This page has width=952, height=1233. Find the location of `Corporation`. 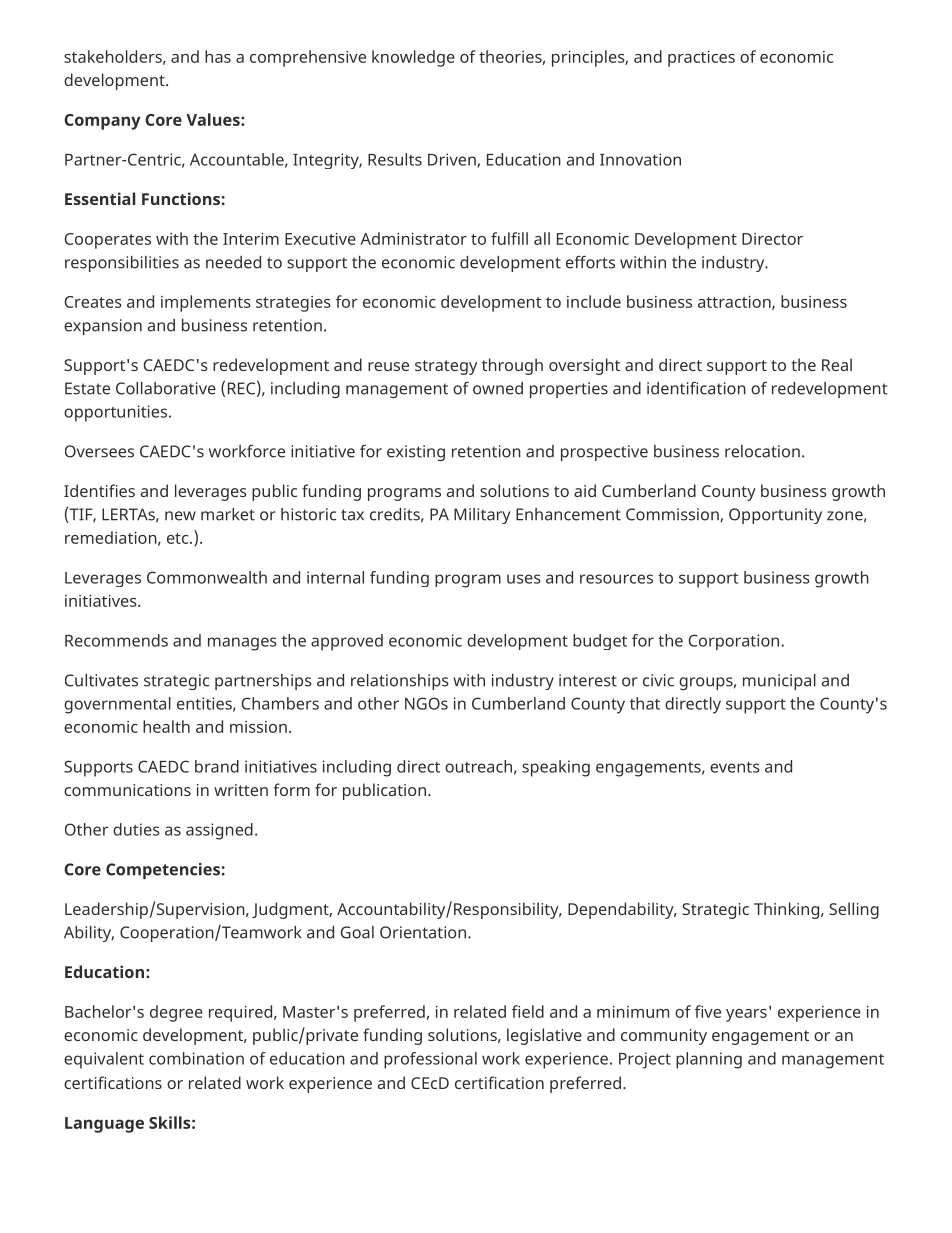

Corporation is located at coordinates (735, 642).
